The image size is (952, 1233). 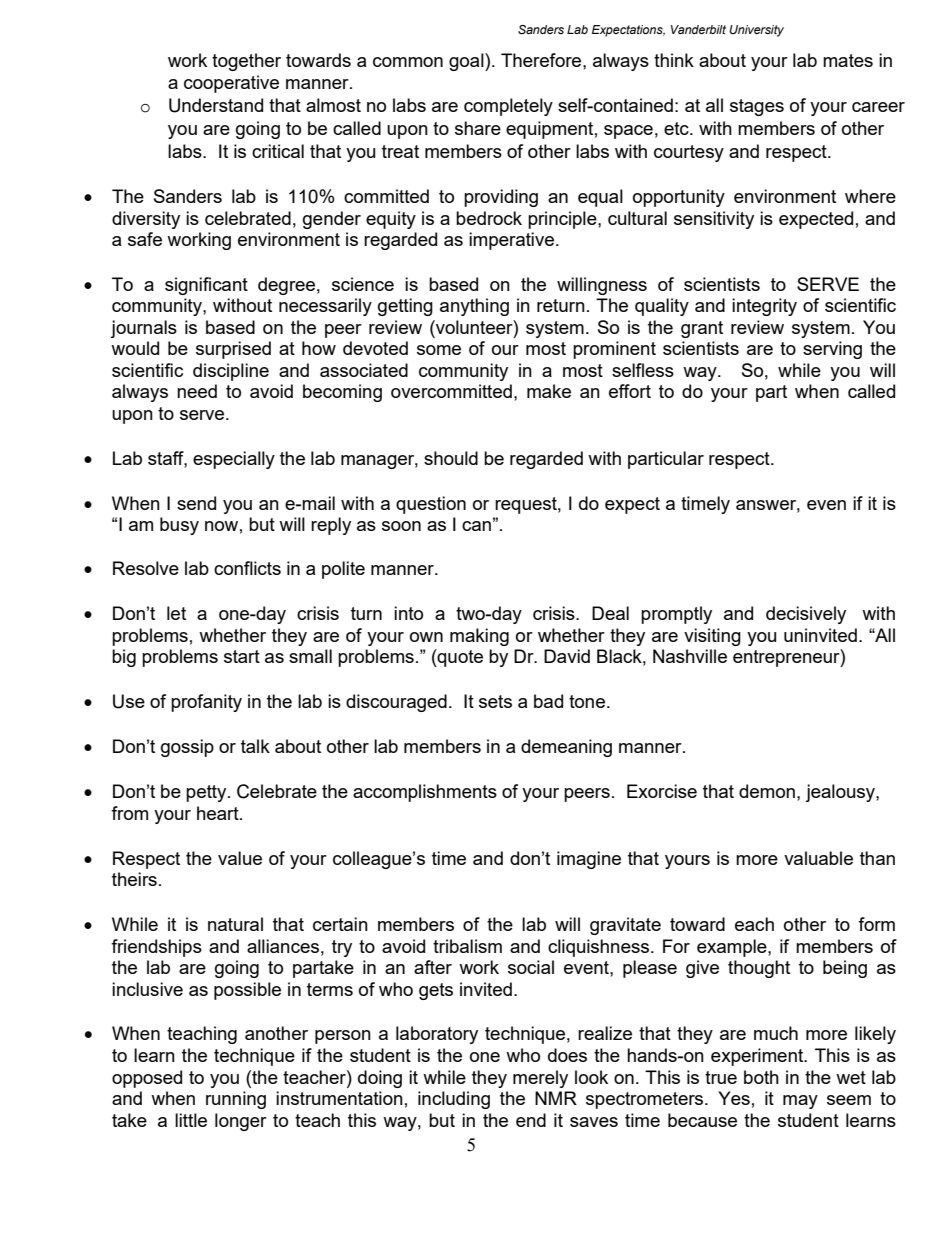 I want to click on accomplishments, so click(x=425, y=793).
